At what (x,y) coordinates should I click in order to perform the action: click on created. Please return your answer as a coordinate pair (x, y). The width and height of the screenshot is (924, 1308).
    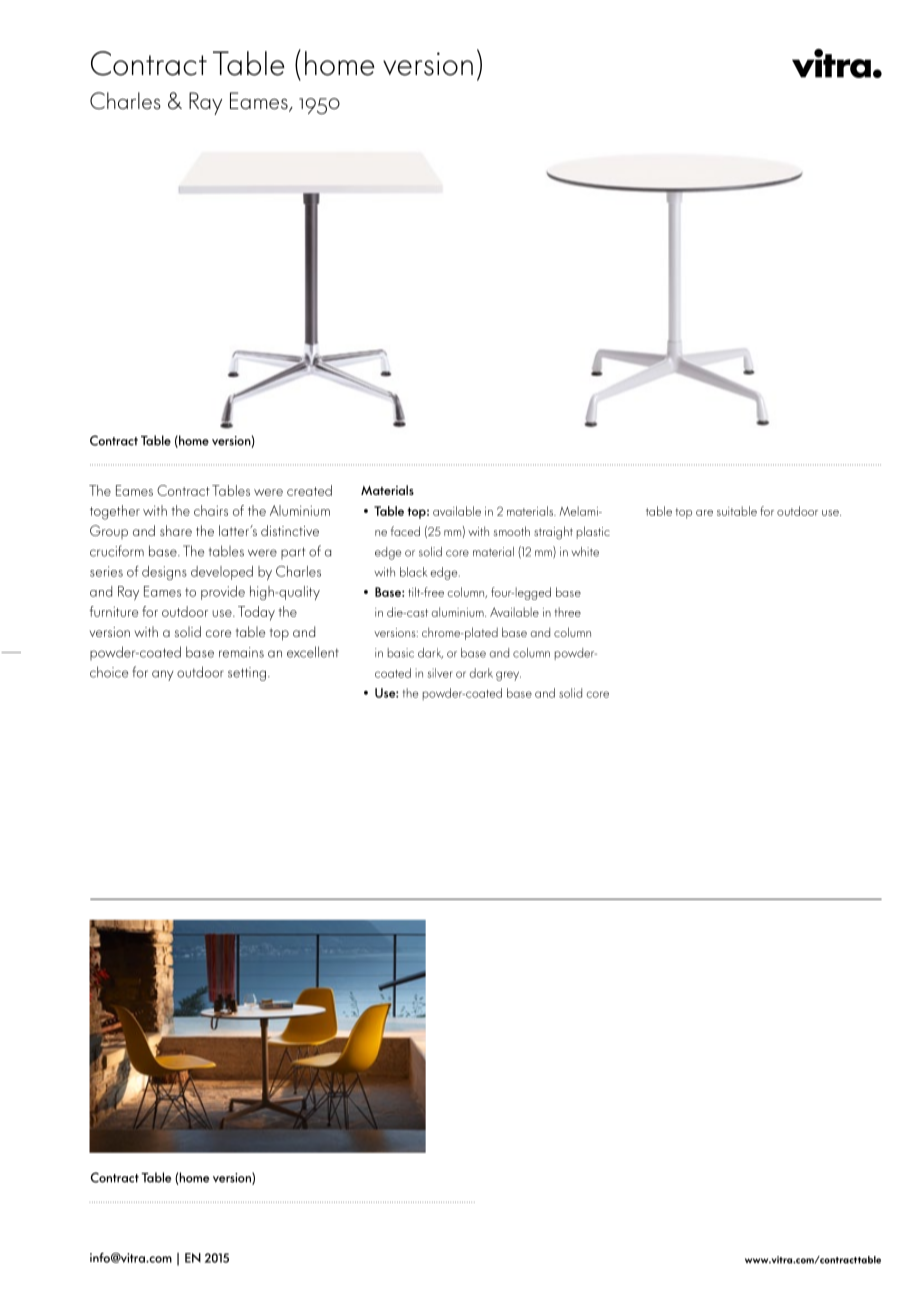
    Looking at the image, I should click on (309, 490).
